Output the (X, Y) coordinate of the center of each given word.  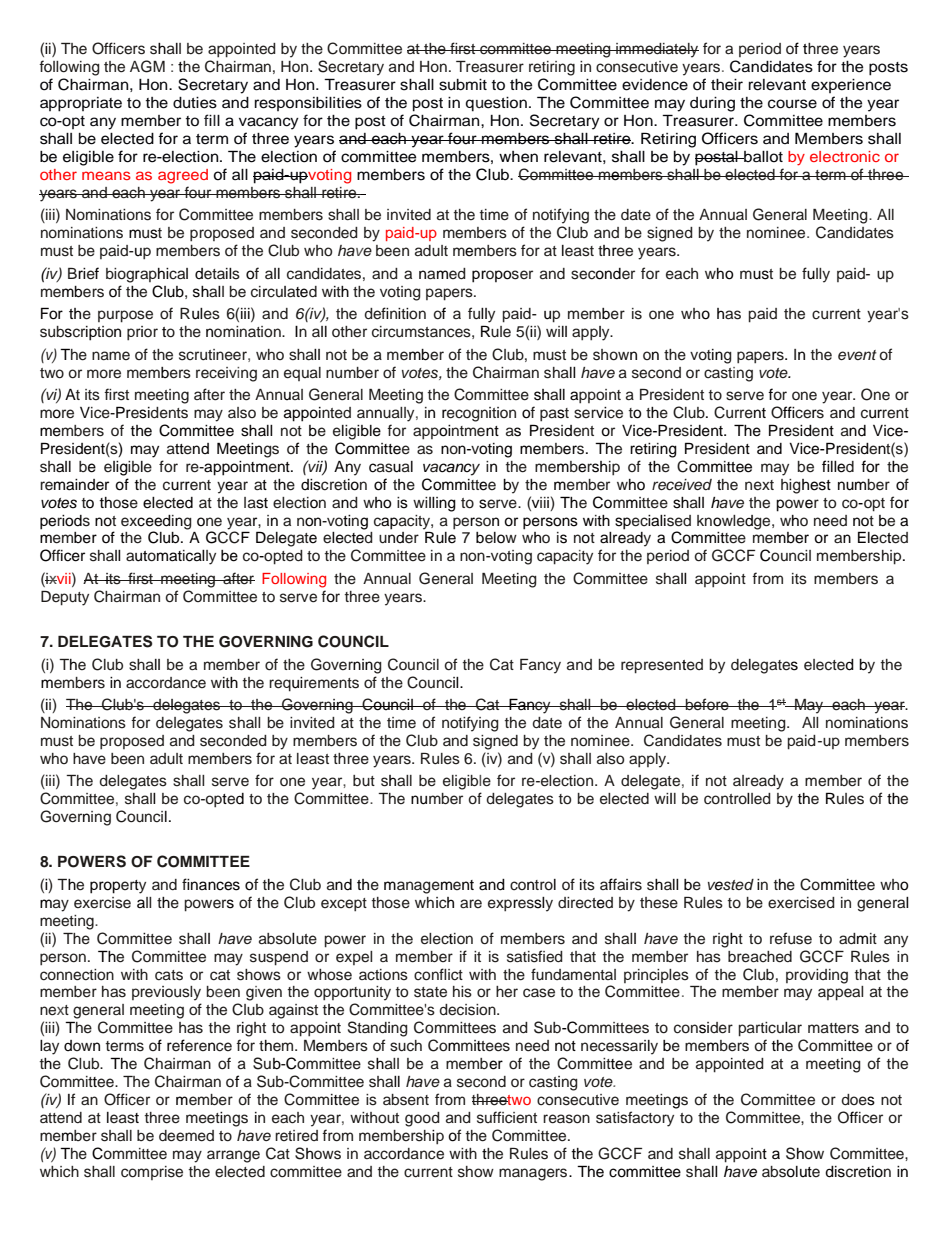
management (429, 887)
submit (463, 85)
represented (662, 666)
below (496, 537)
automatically (171, 557)
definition (395, 313)
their (727, 85)
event (857, 355)
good (422, 1119)
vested (731, 885)
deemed (186, 1136)
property (118, 887)
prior (142, 333)
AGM (147, 66)
